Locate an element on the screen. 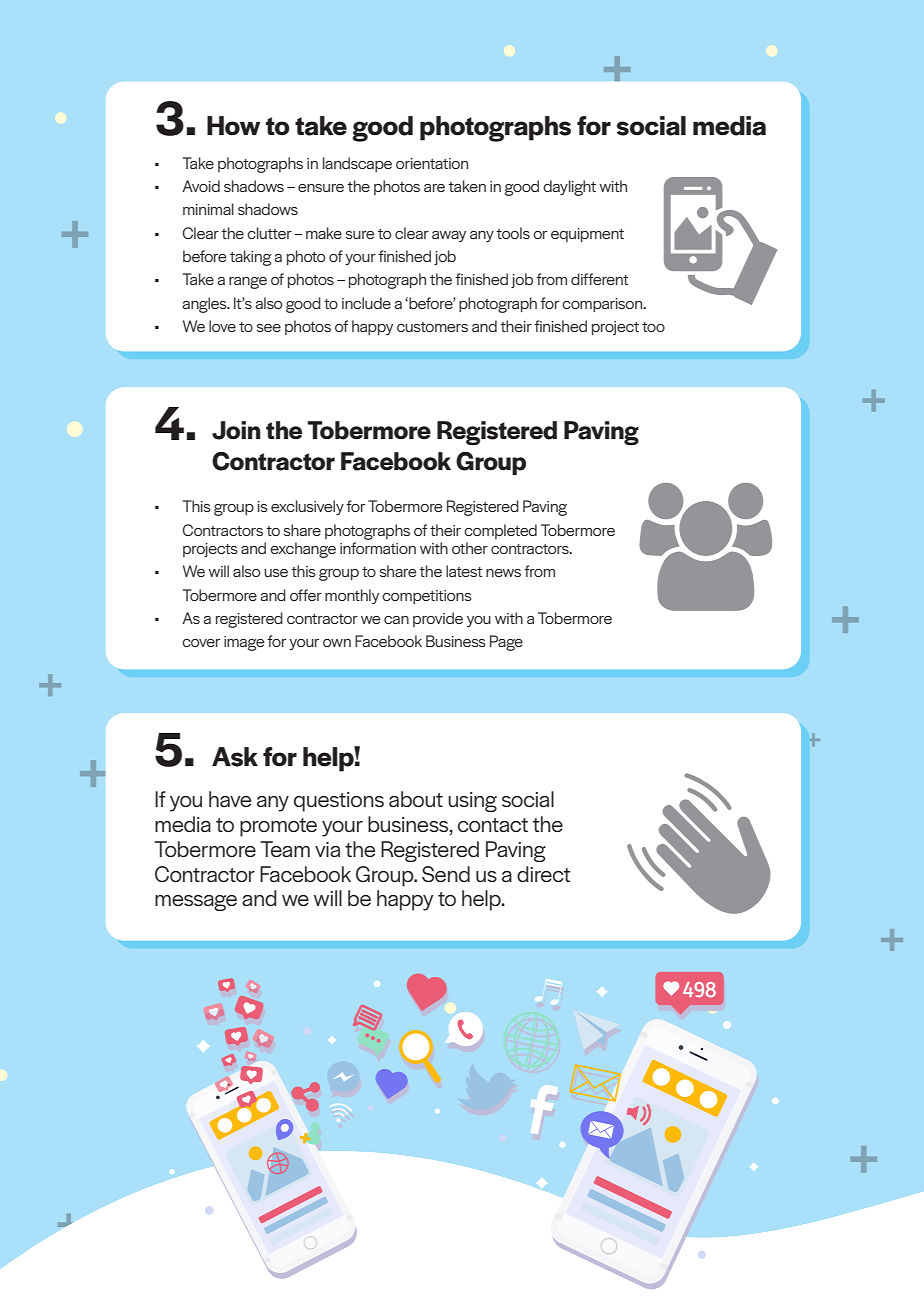 This screenshot has width=924, height=1308. Team is located at coordinates (285, 849).
